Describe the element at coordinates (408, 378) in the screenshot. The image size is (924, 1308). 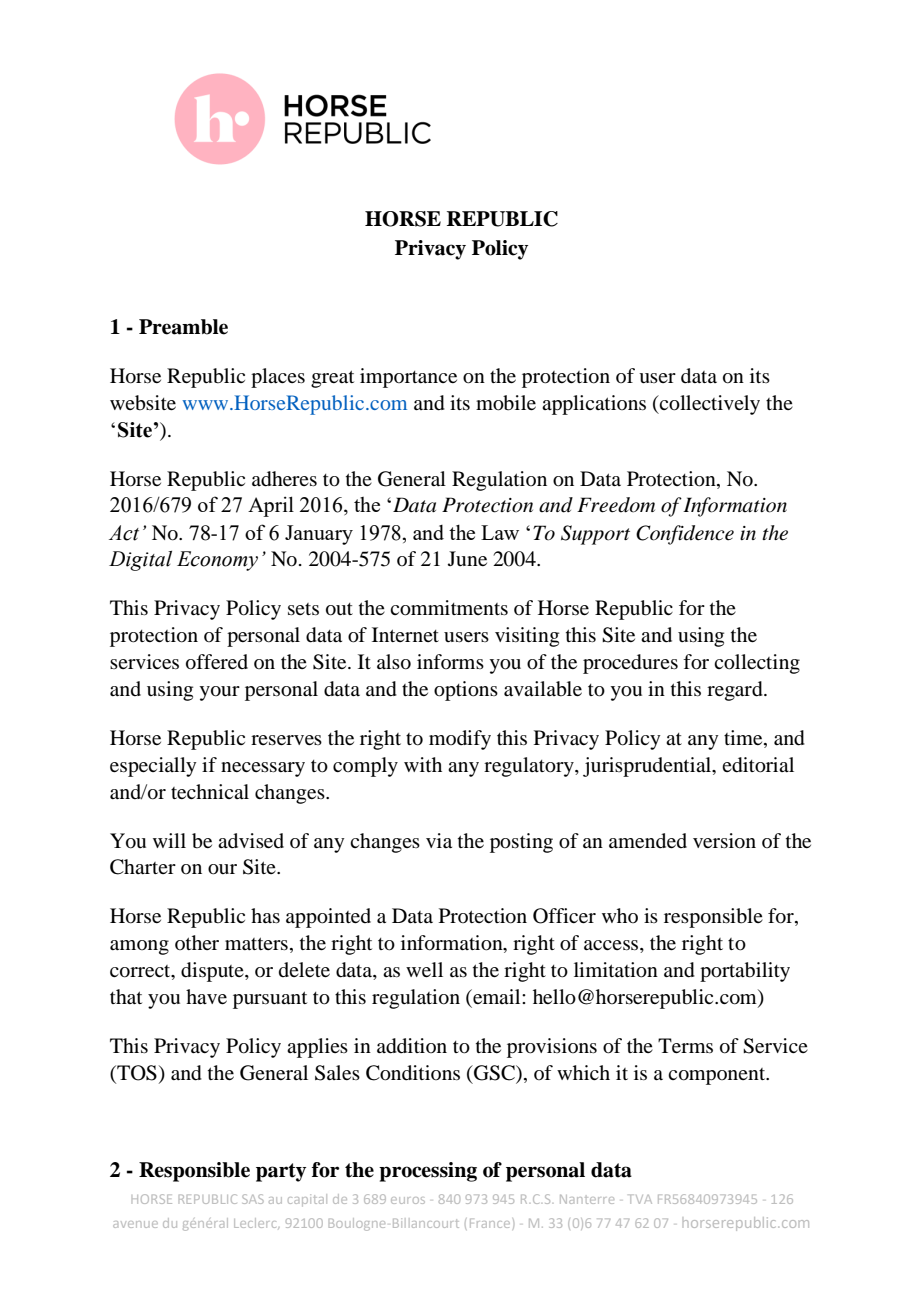
I see `importance` at that location.
